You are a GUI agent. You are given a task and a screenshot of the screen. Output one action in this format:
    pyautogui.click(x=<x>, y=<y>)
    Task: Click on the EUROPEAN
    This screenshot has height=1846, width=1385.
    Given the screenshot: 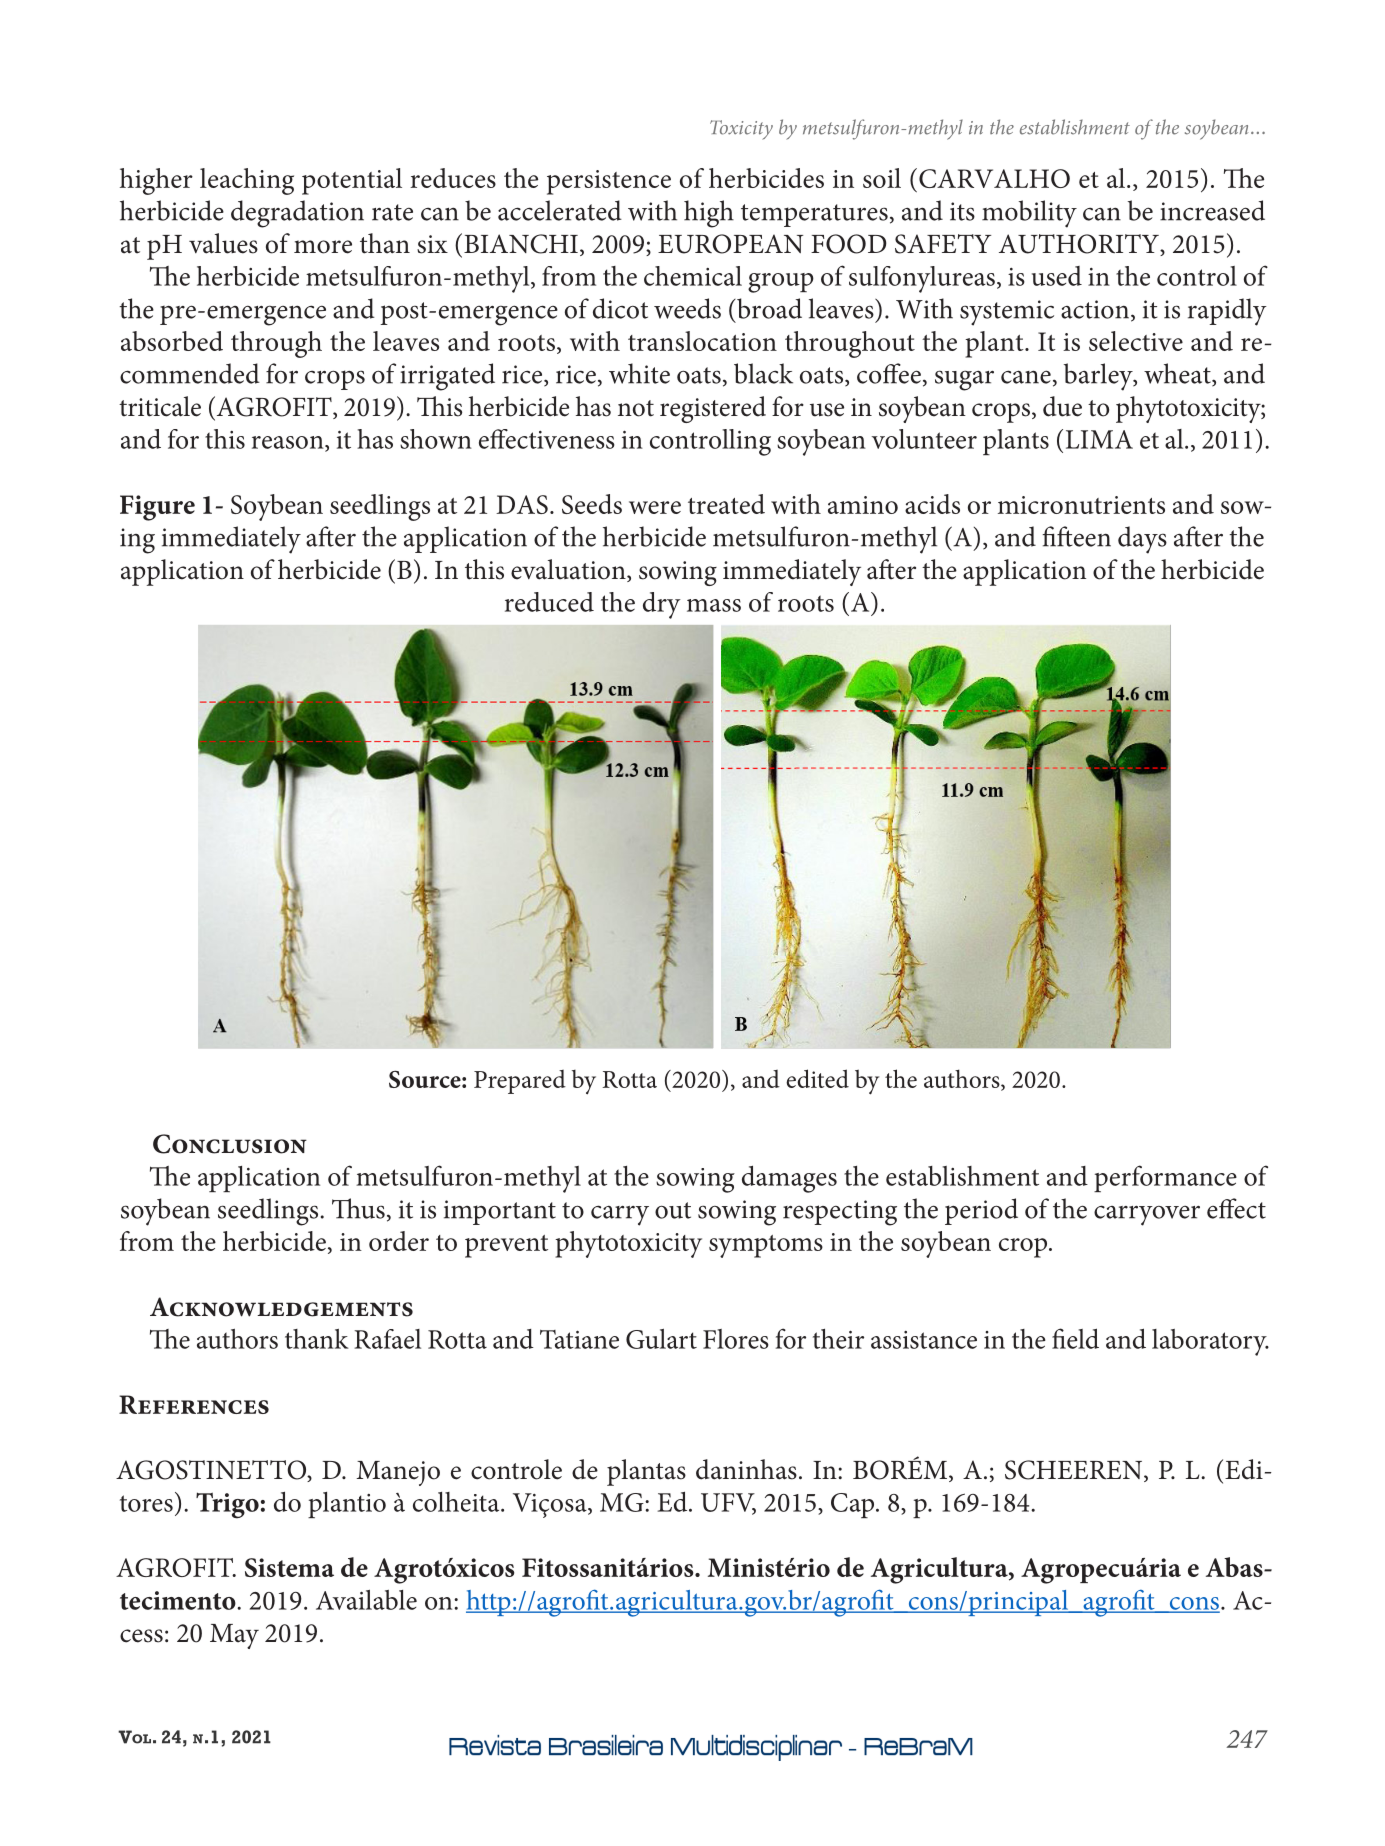 What is the action you would take?
    pyautogui.click(x=730, y=244)
